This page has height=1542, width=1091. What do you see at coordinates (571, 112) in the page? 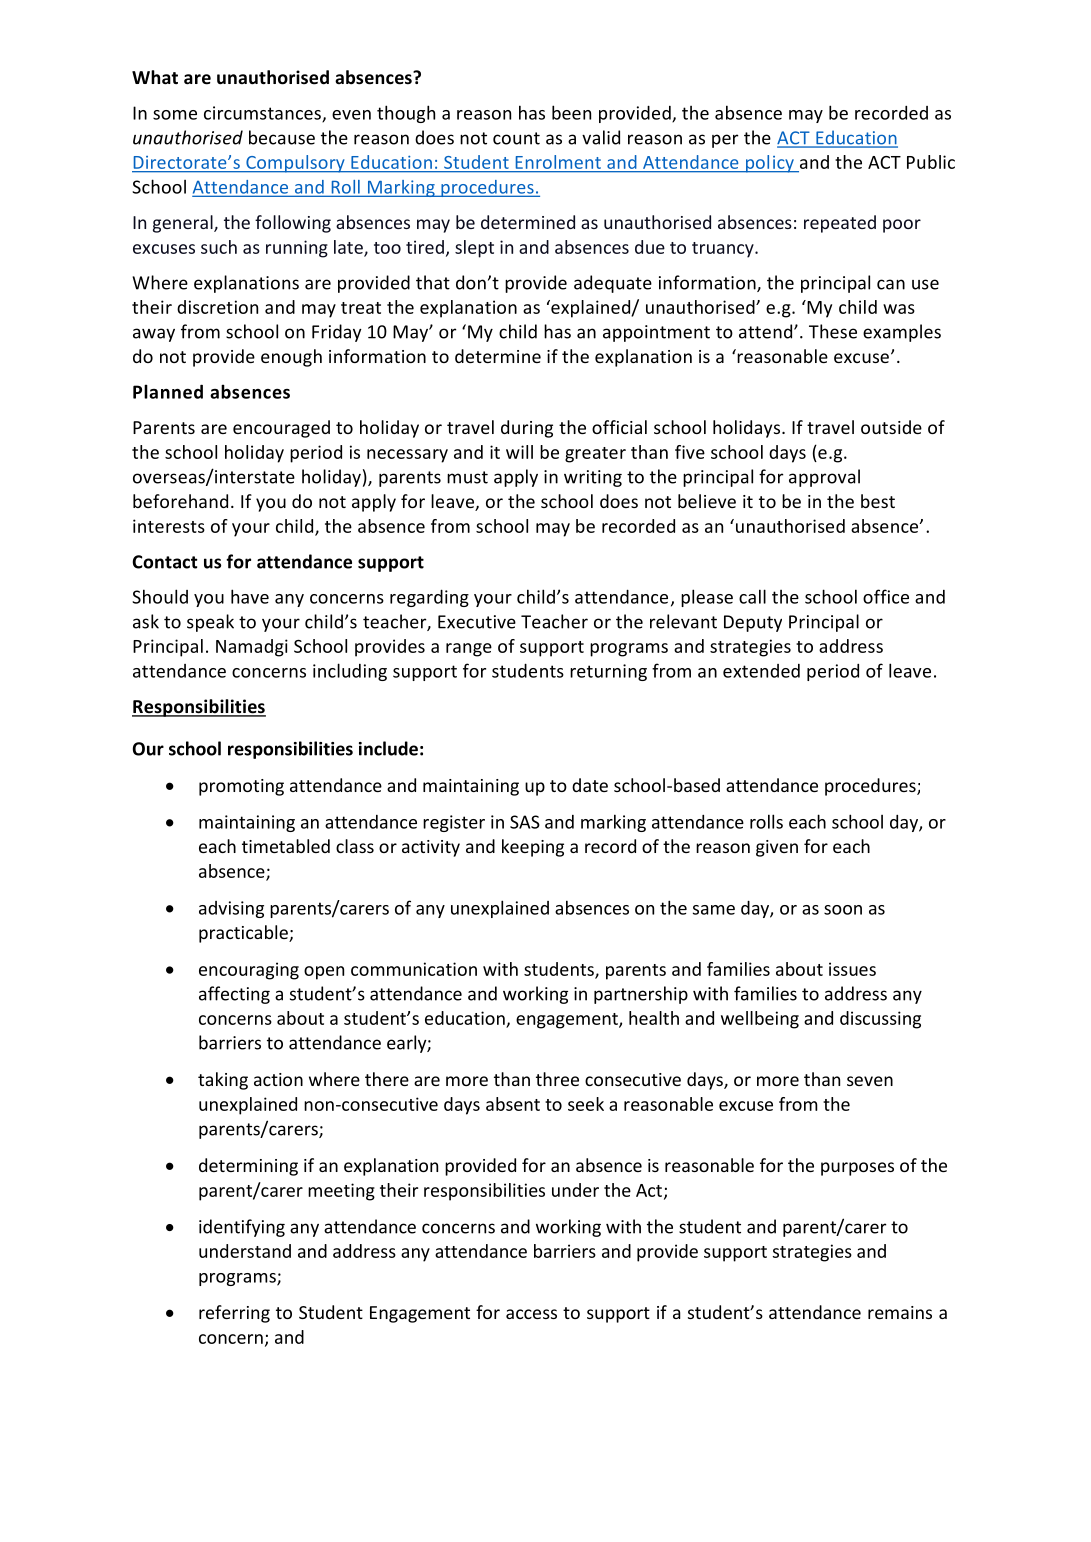
I see `been` at bounding box center [571, 112].
